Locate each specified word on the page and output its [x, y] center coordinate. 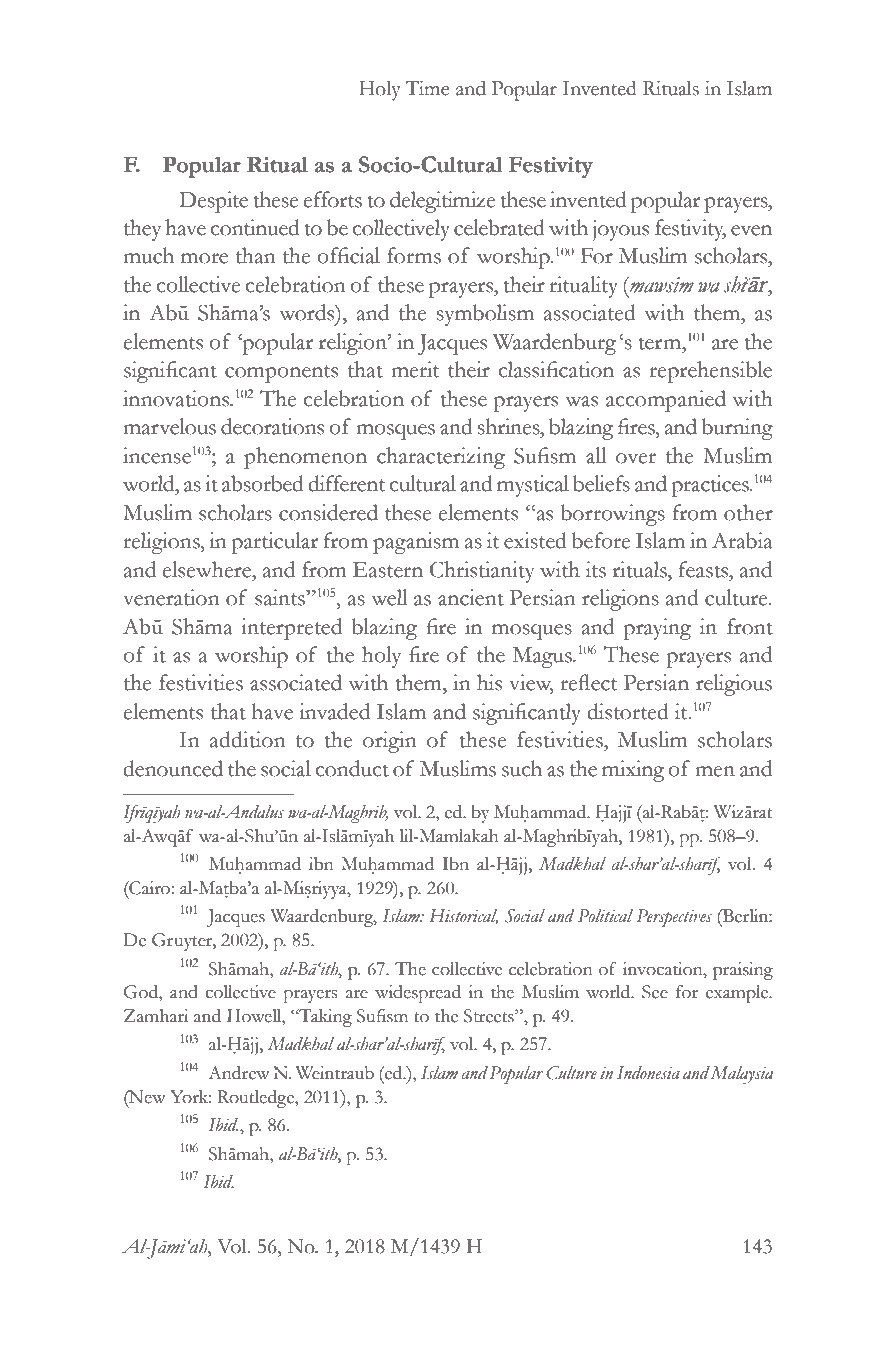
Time [427, 88]
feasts [705, 569]
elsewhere [208, 569]
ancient [471, 597]
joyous [621, 230]
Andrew [239, 1073]
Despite [213, 202]
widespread [418, 994]
